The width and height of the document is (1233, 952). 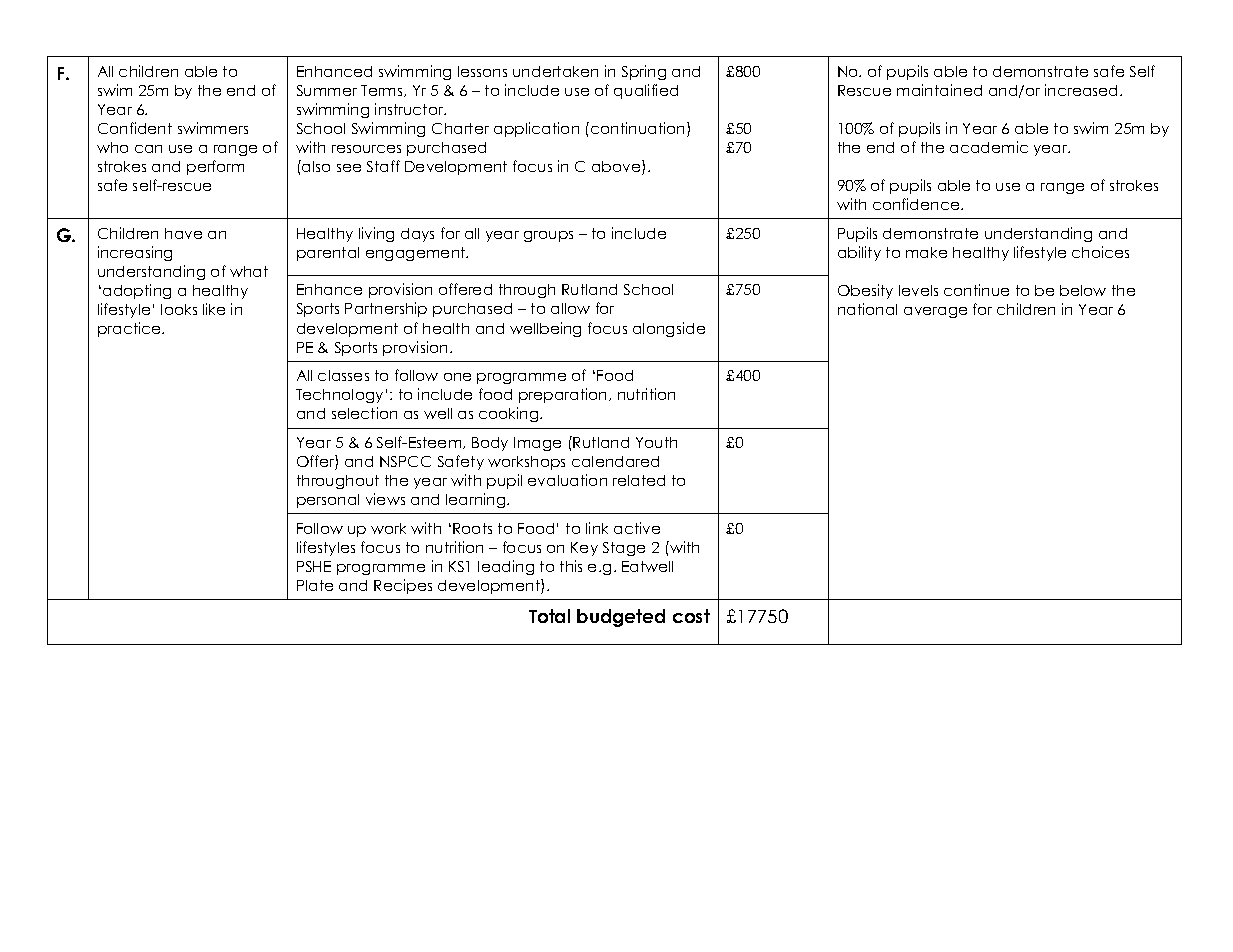 I want to click on maintained, so click(x=939, y=90).
